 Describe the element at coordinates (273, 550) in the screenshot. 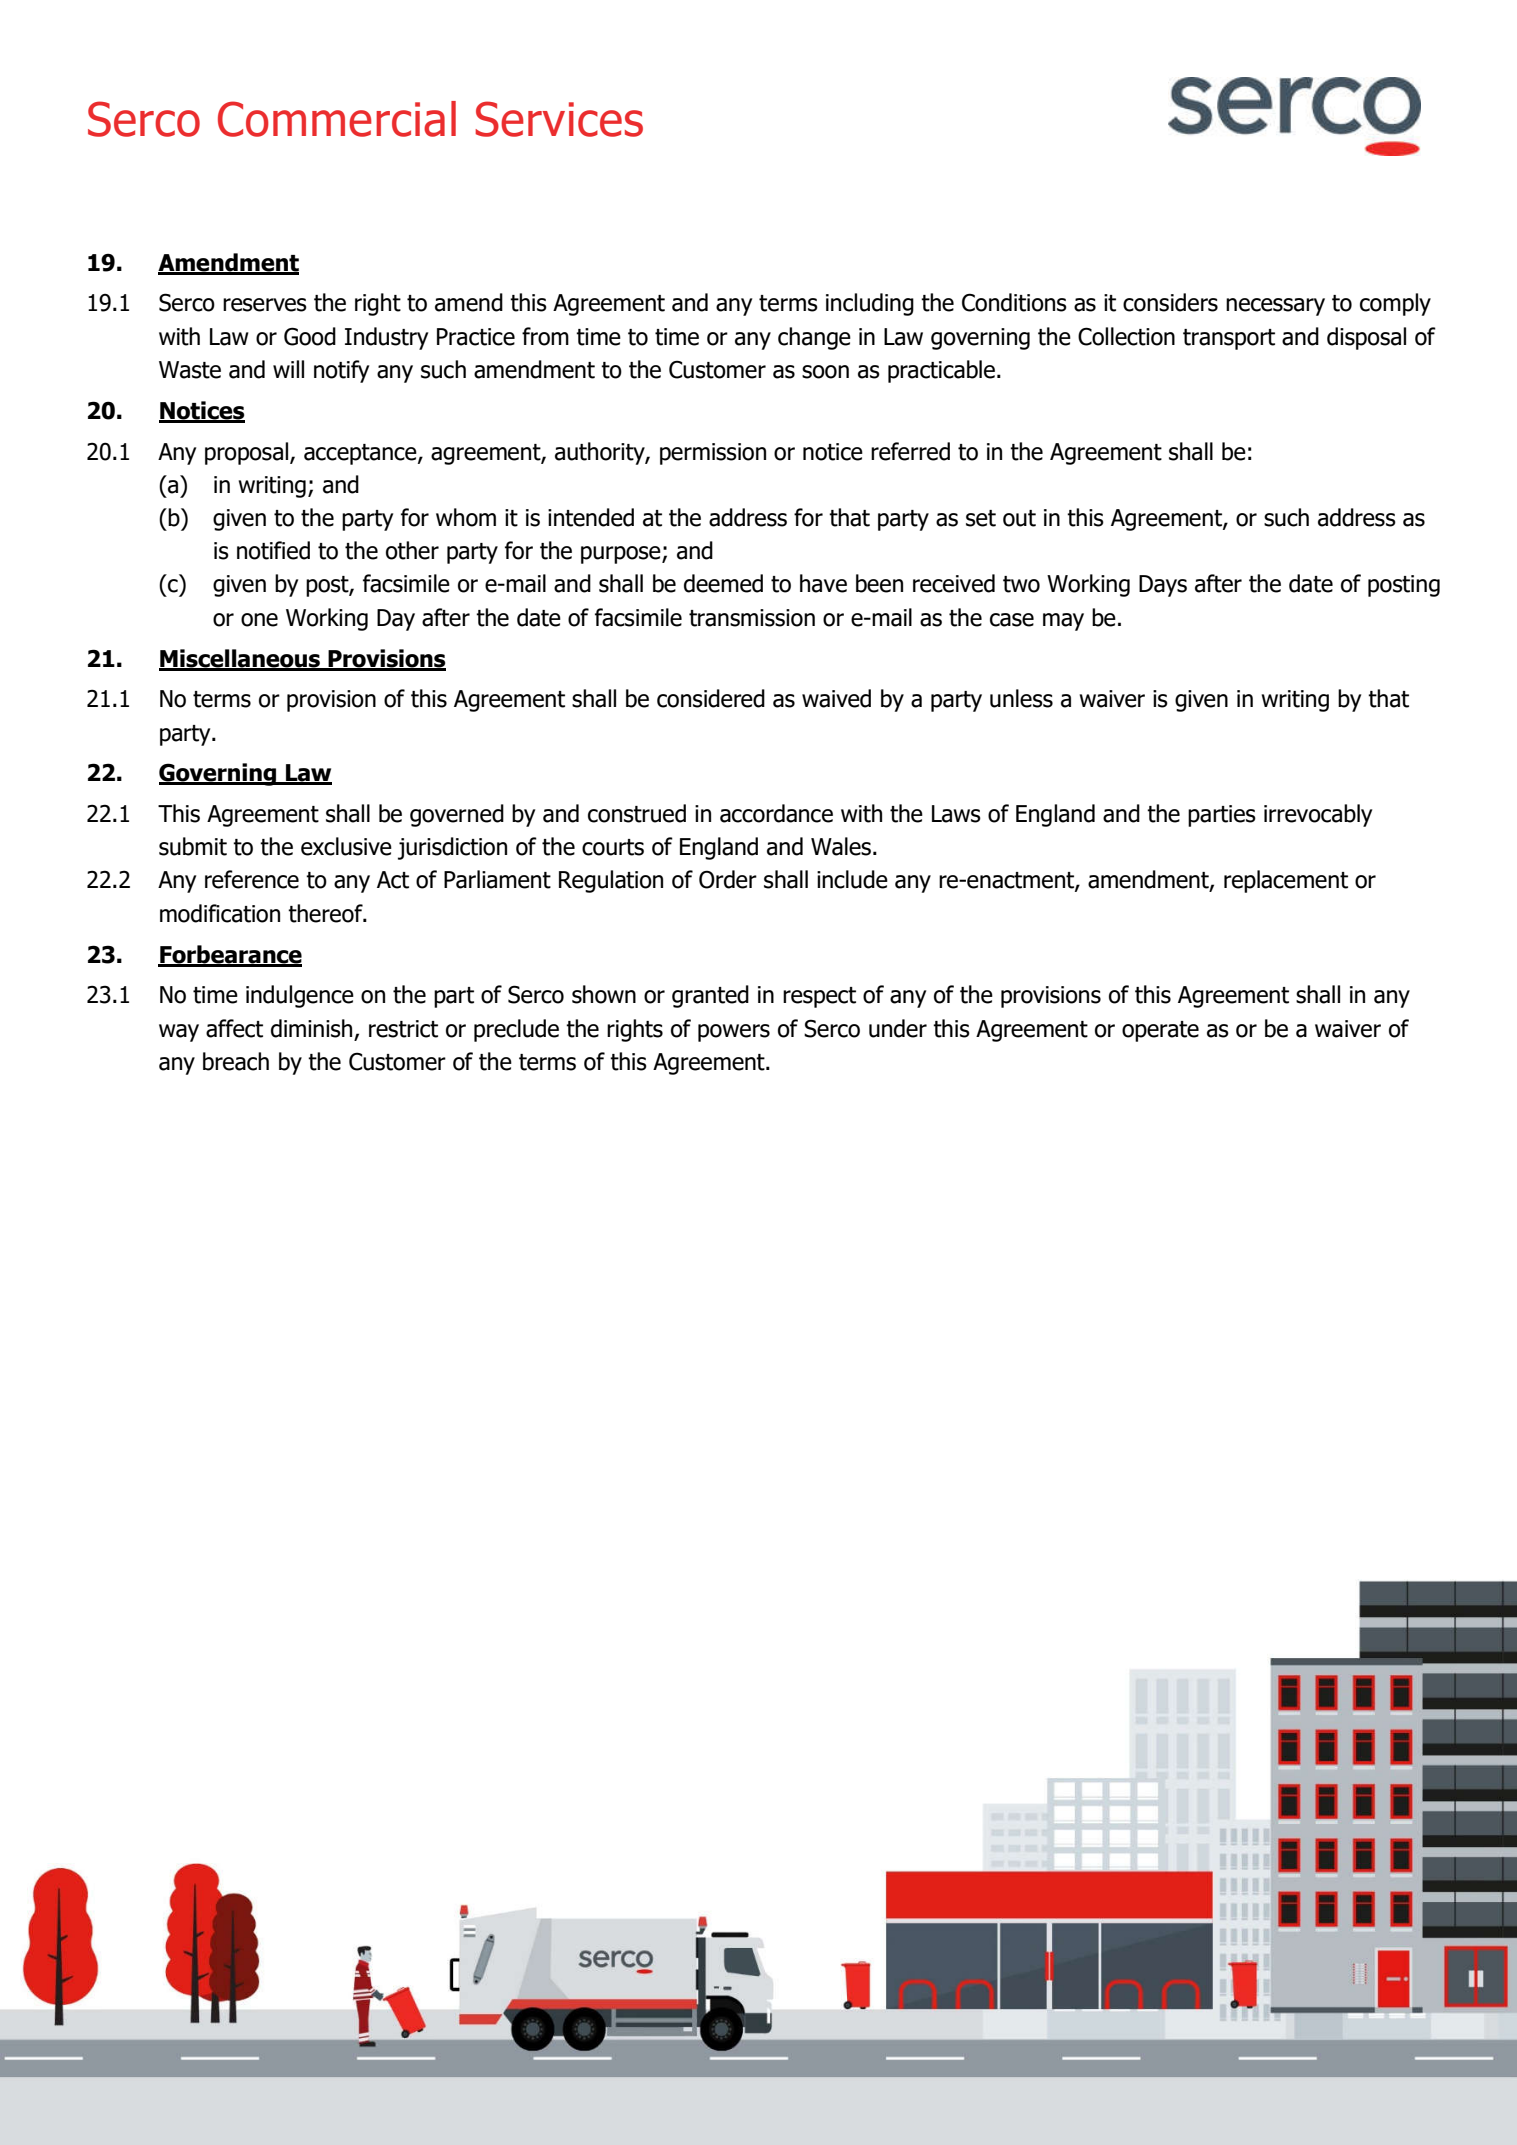

I see `notified` at that location.
